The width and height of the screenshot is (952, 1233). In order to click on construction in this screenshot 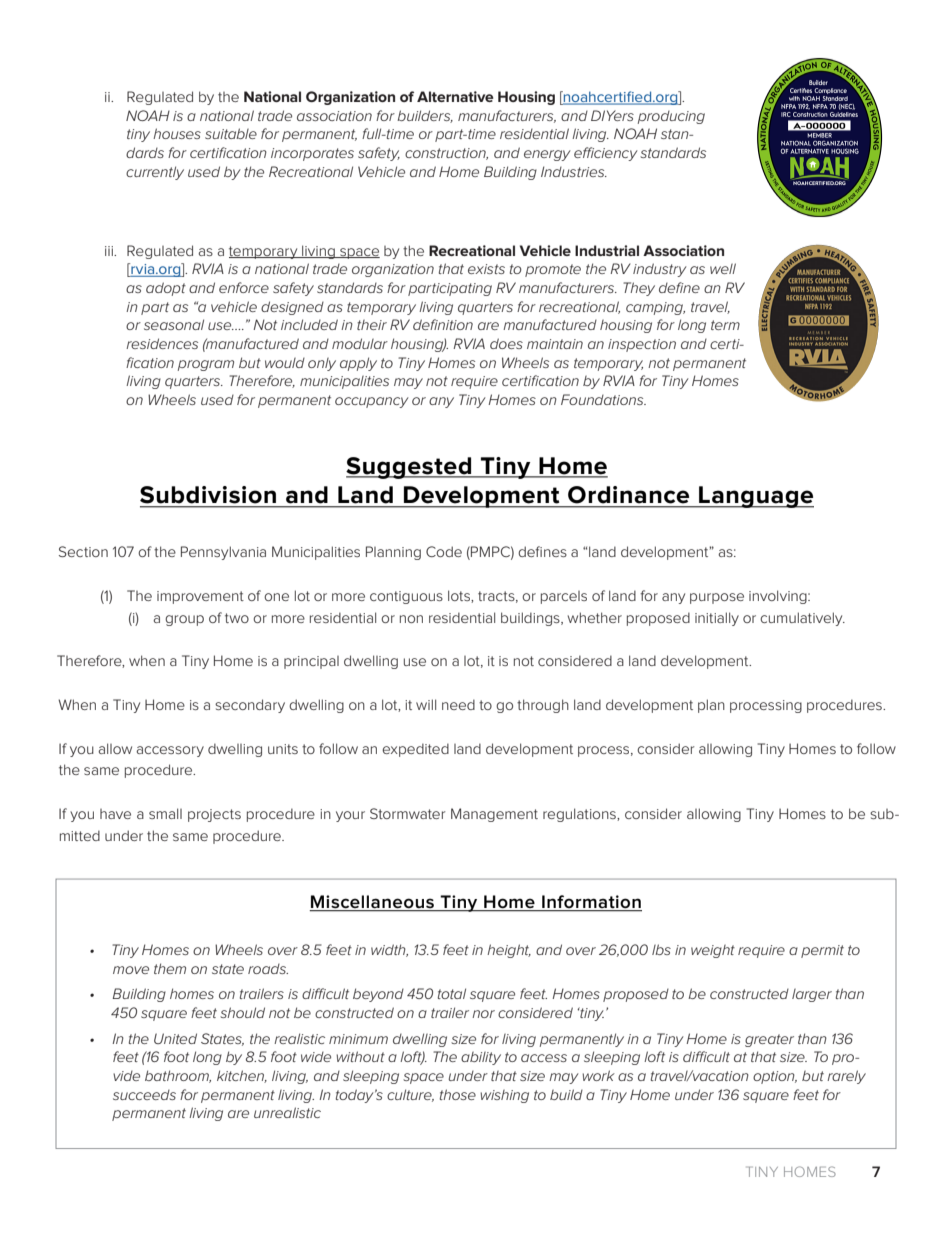, I will do `click(446, 154)`.
